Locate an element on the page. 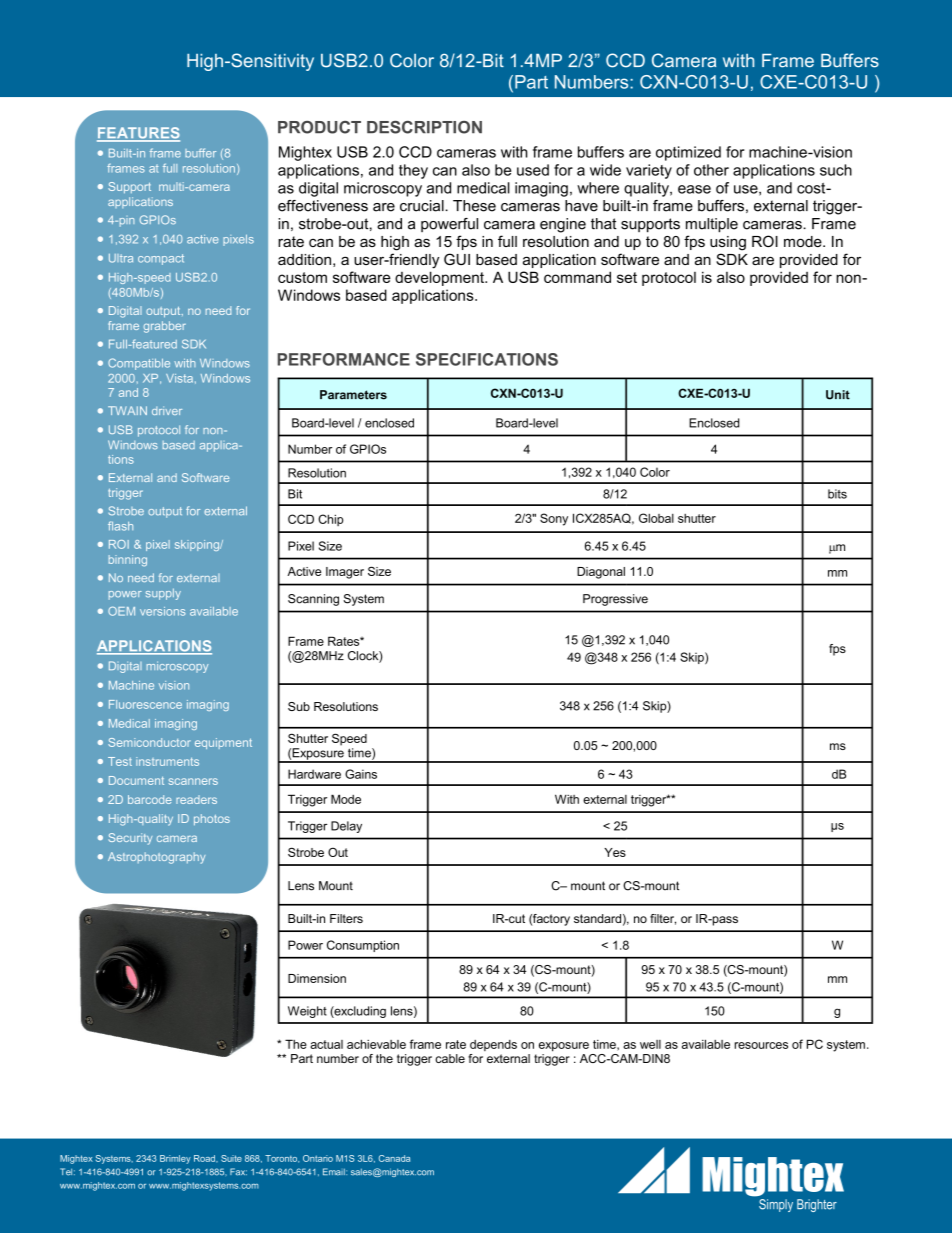 This page has height=1233, width=952. Yes is located at coordinates (615, 852).
